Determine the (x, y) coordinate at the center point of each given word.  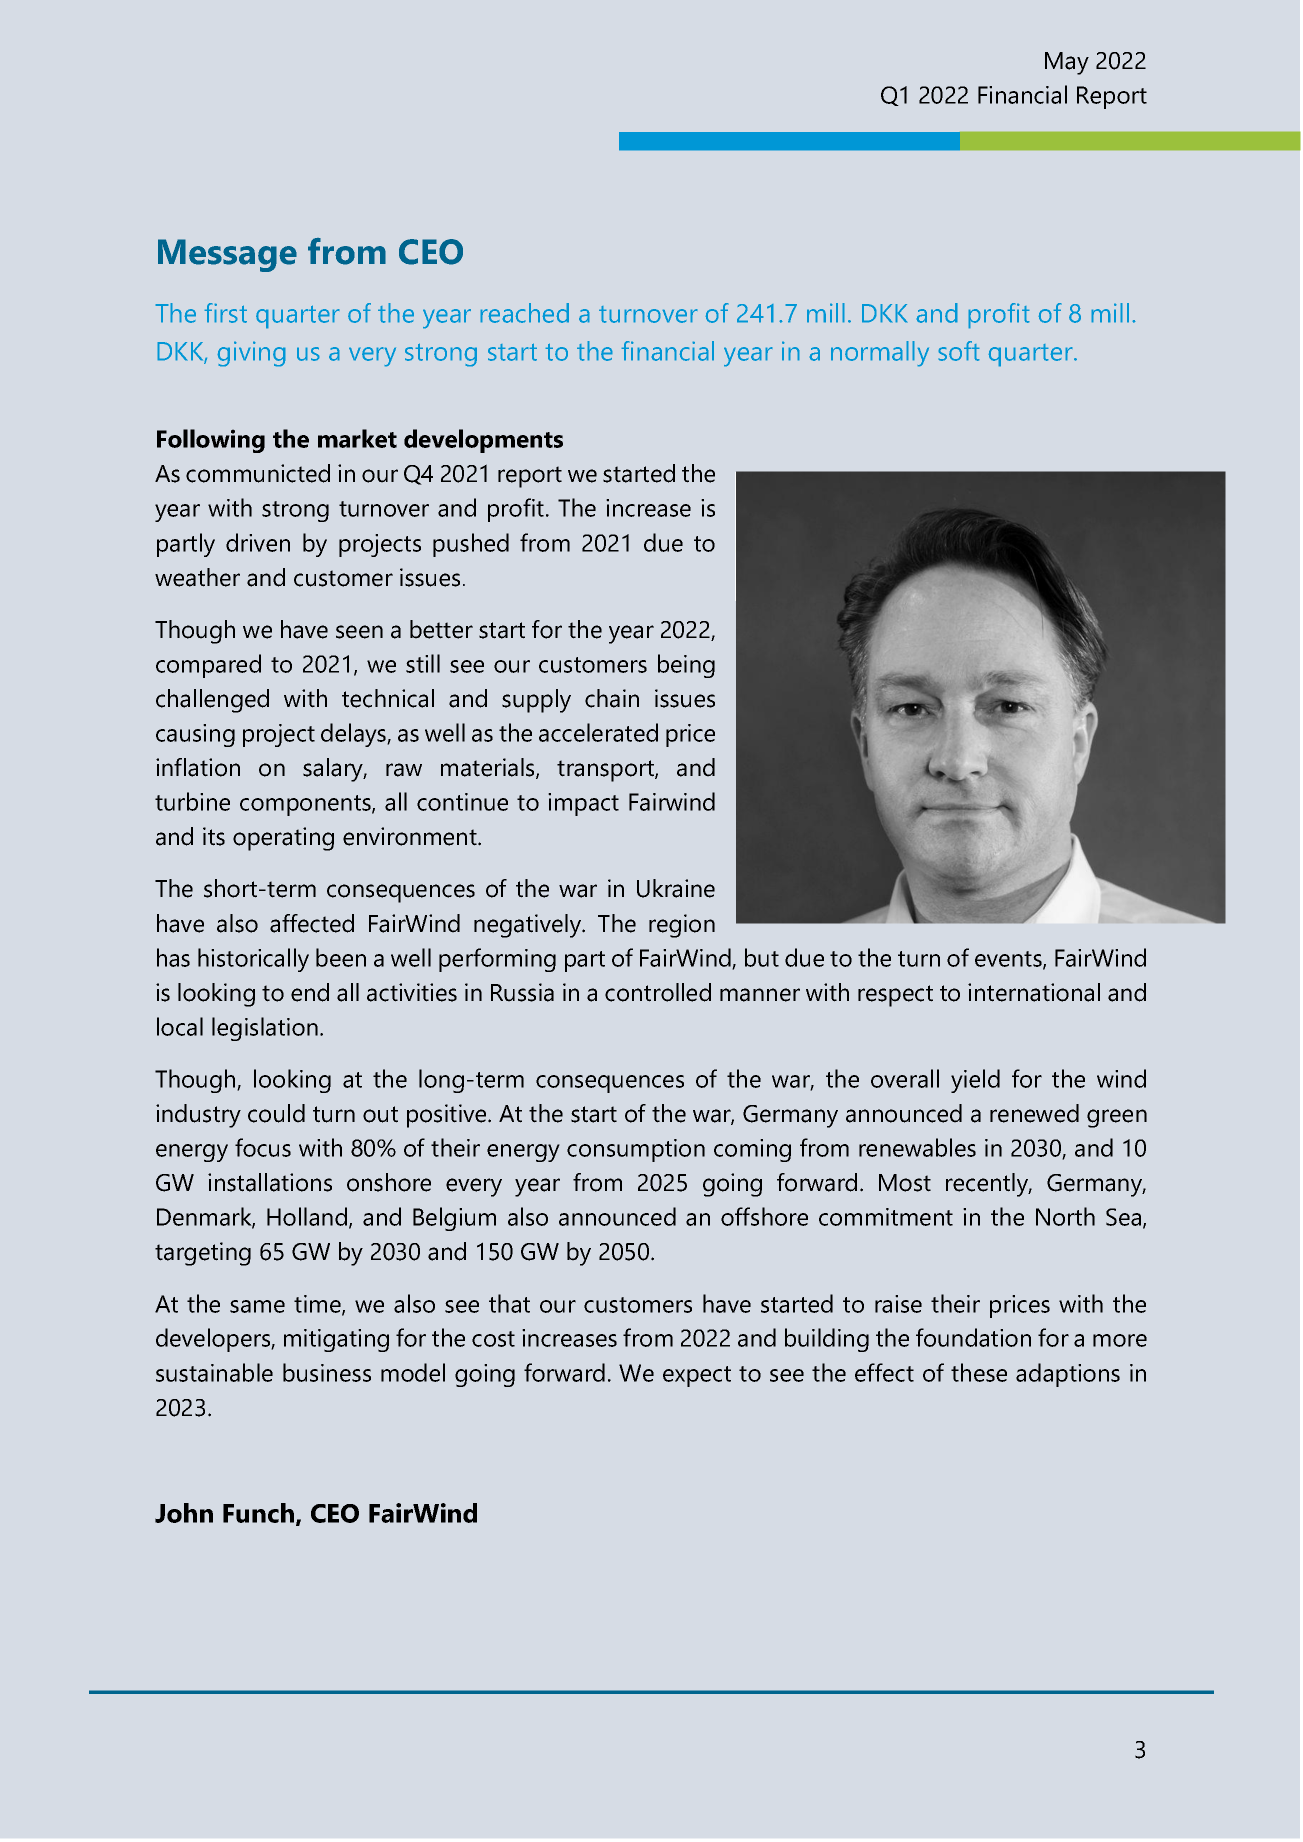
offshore (764, 1216)
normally (880, 354)
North (1065, 1216)
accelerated (598, 732)
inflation (198, 767)
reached (524, 313)
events (1009, 960)
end (310, 992)
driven (258, 542)
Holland (307, 1216)
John (184, 1513)
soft (959, 351)
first (225, 313)
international (1034, 992)
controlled (658, 992)
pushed (471, 545)
